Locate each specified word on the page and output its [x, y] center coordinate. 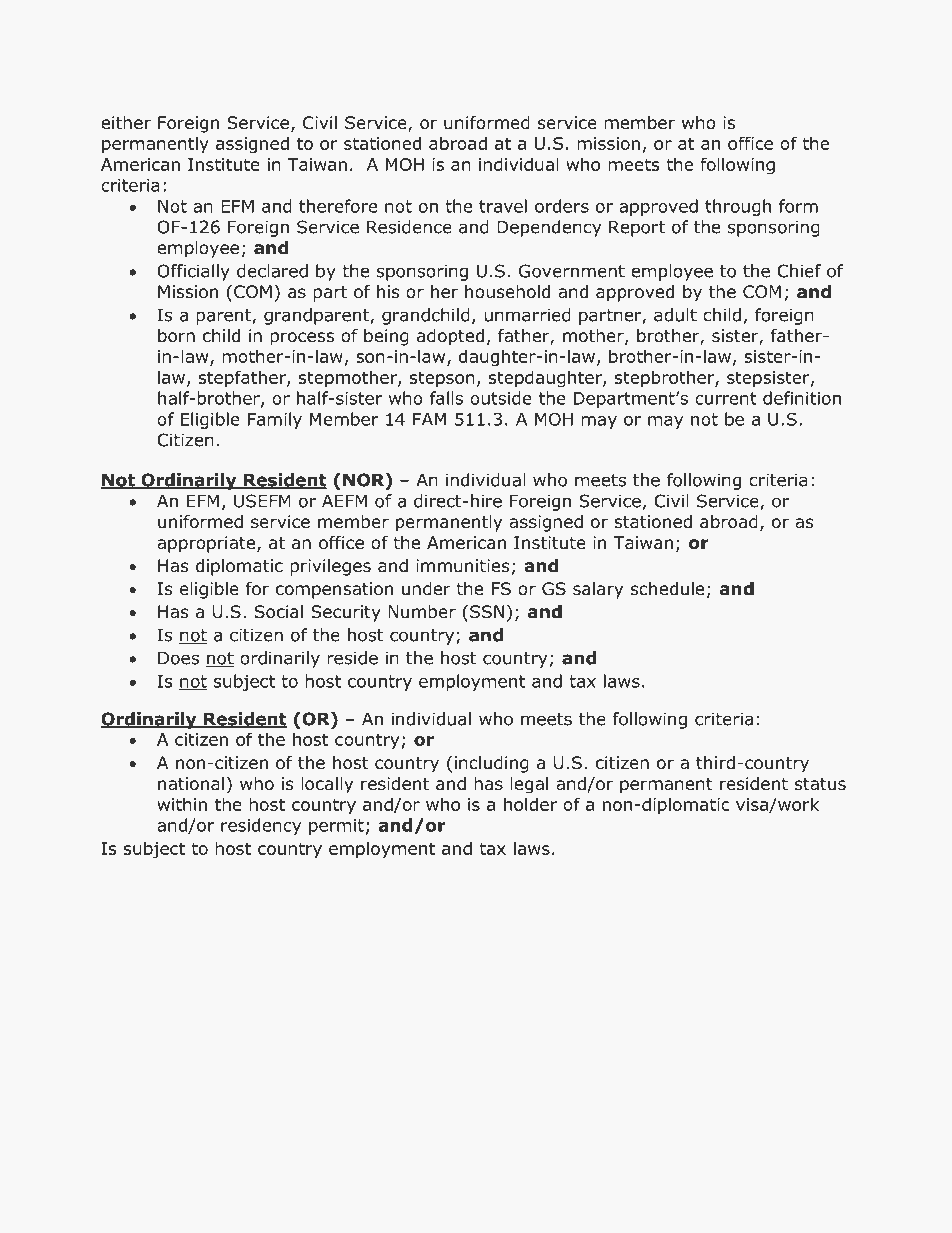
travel [503, 206]
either [126, 123]
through [738, 207]
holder [530, 804]
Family [275, 420]
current [726, 398]
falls [446, 398]
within [182, 804]
